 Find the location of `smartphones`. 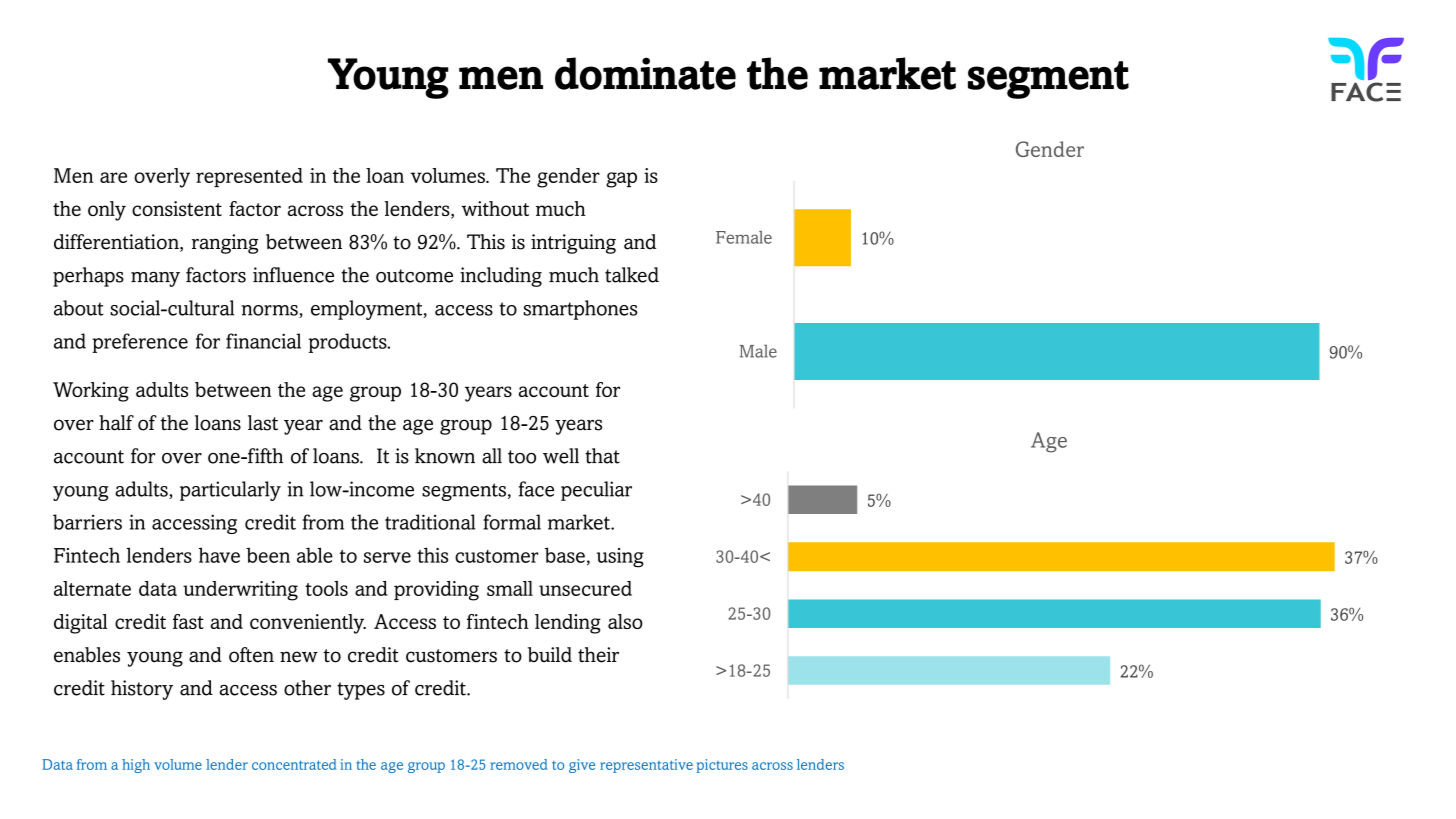

smartphones is located at coordinates (580, 310).
